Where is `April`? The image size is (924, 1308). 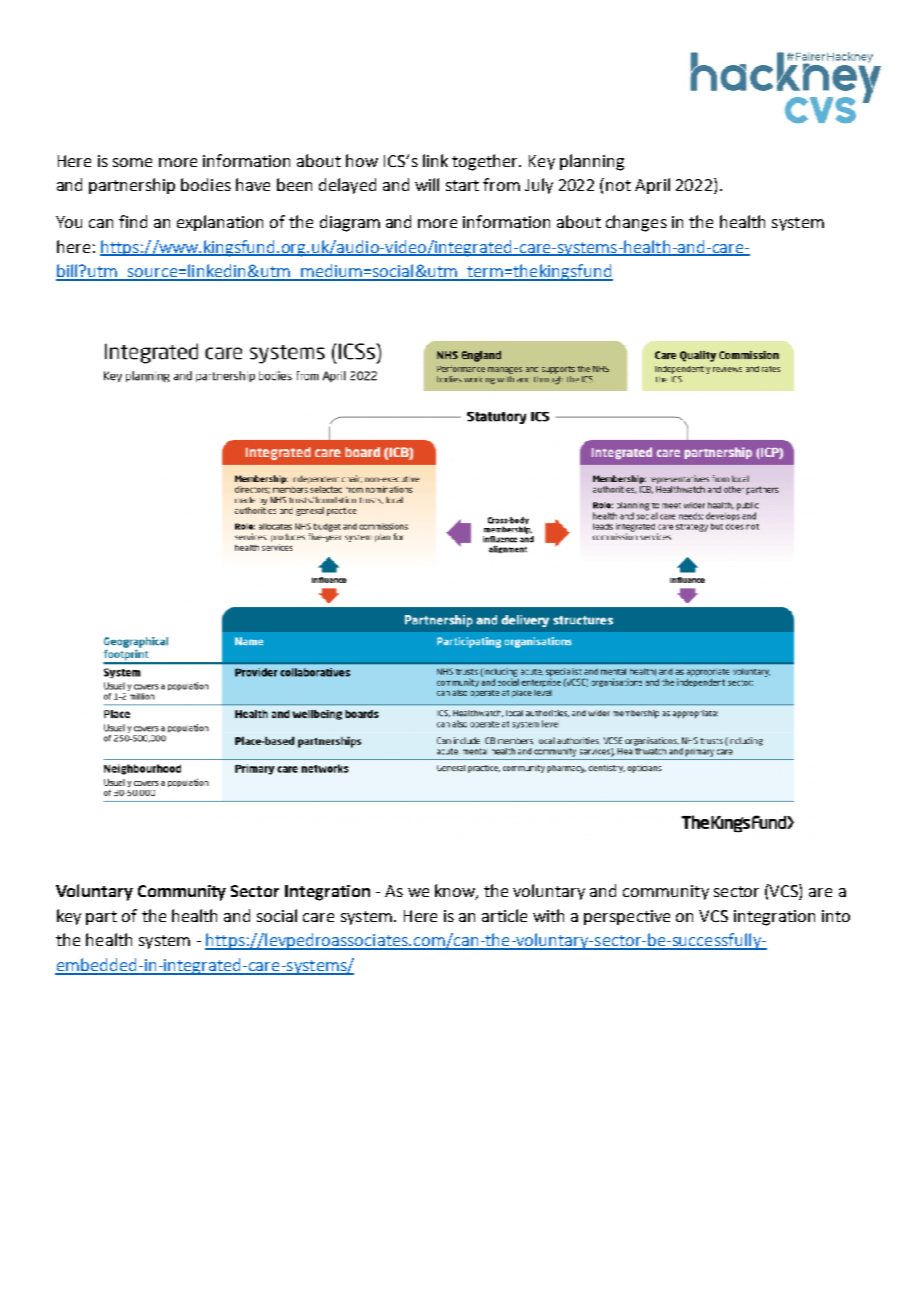
April is located at coordinates (652, 186).
